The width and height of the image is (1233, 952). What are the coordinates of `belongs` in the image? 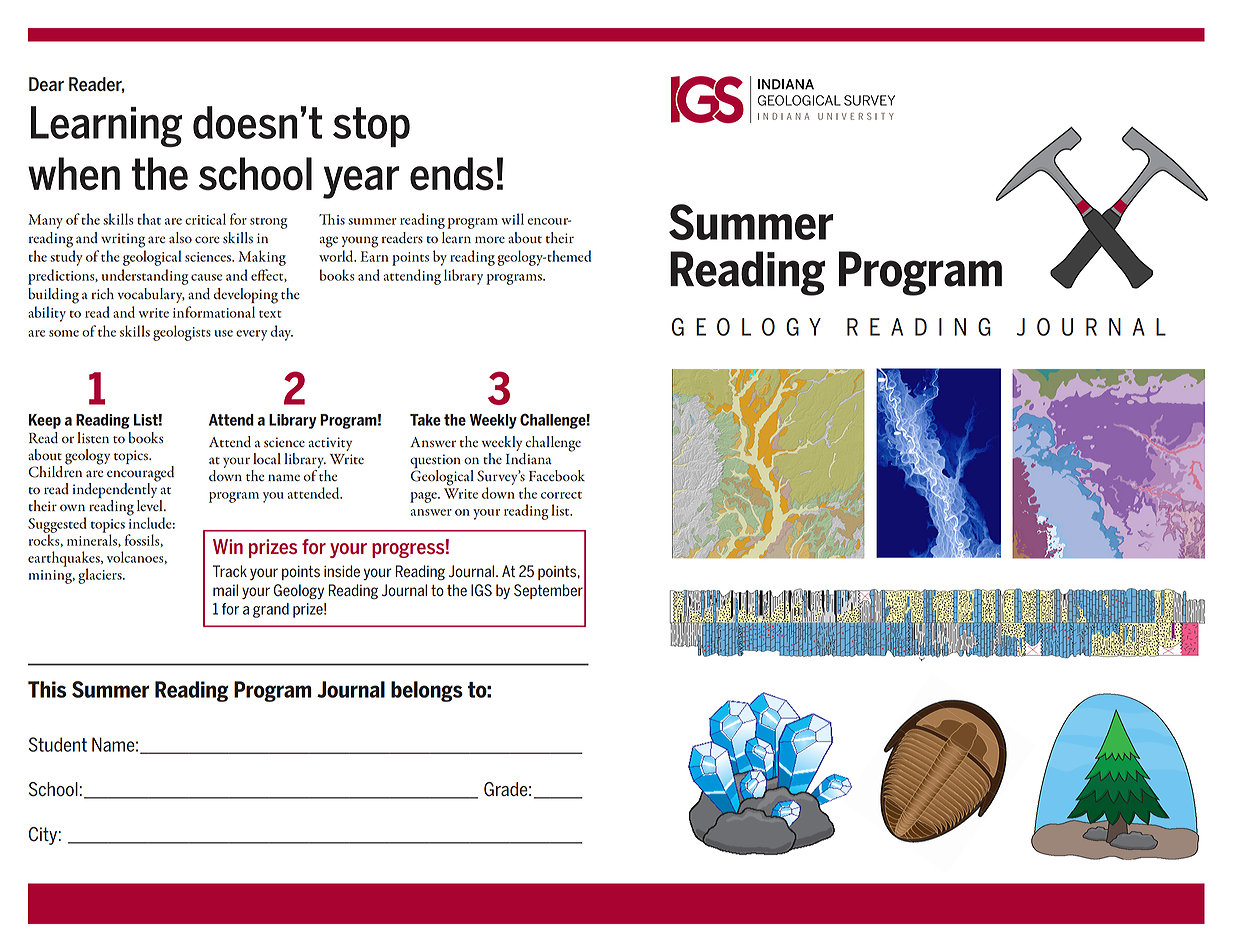 It's located at (427, 691).
